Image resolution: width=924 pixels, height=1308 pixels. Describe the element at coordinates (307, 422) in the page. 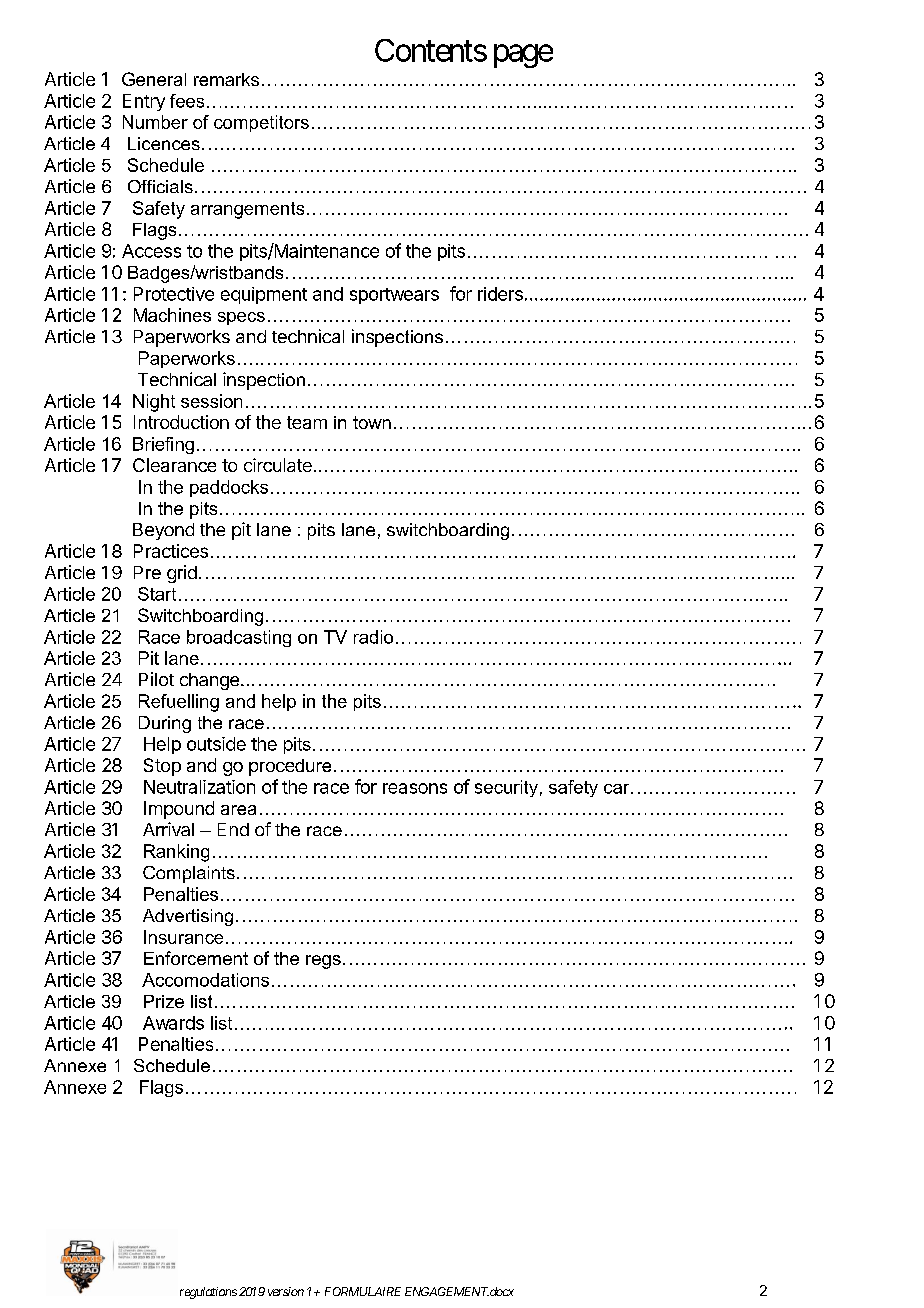

I see `team` at that location.
